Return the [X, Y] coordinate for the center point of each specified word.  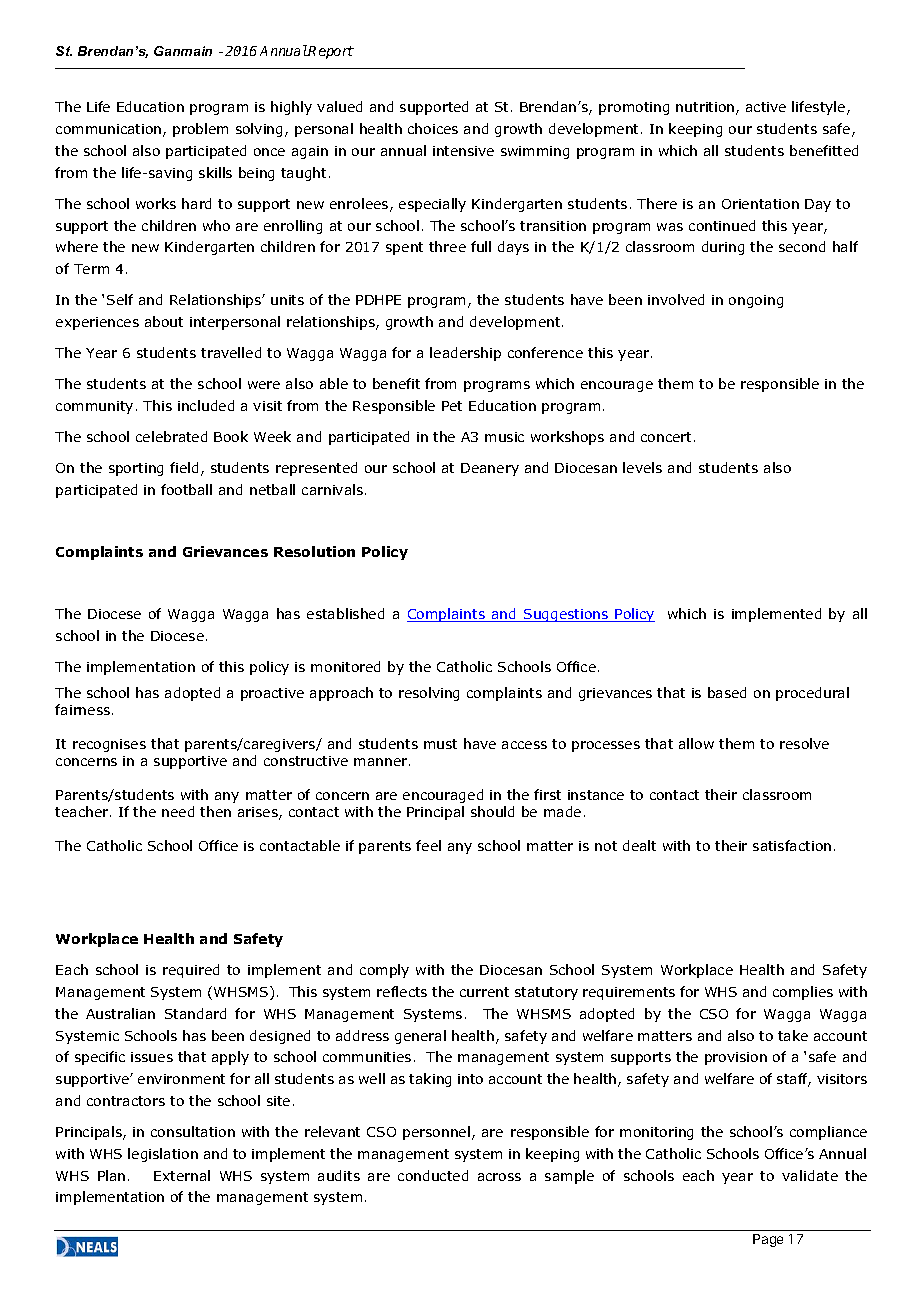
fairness [84, 709]
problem [200, 130]
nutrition [706, 108]
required [191, 971]
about [164, 321]
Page [768, 1240]
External [182, 1175]
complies [803, 993]
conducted [433, 1175]
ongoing [756, 301]
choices [433, 128]
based [727, 692]
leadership [465, 354]
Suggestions [566, 615]
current [484, 992]
